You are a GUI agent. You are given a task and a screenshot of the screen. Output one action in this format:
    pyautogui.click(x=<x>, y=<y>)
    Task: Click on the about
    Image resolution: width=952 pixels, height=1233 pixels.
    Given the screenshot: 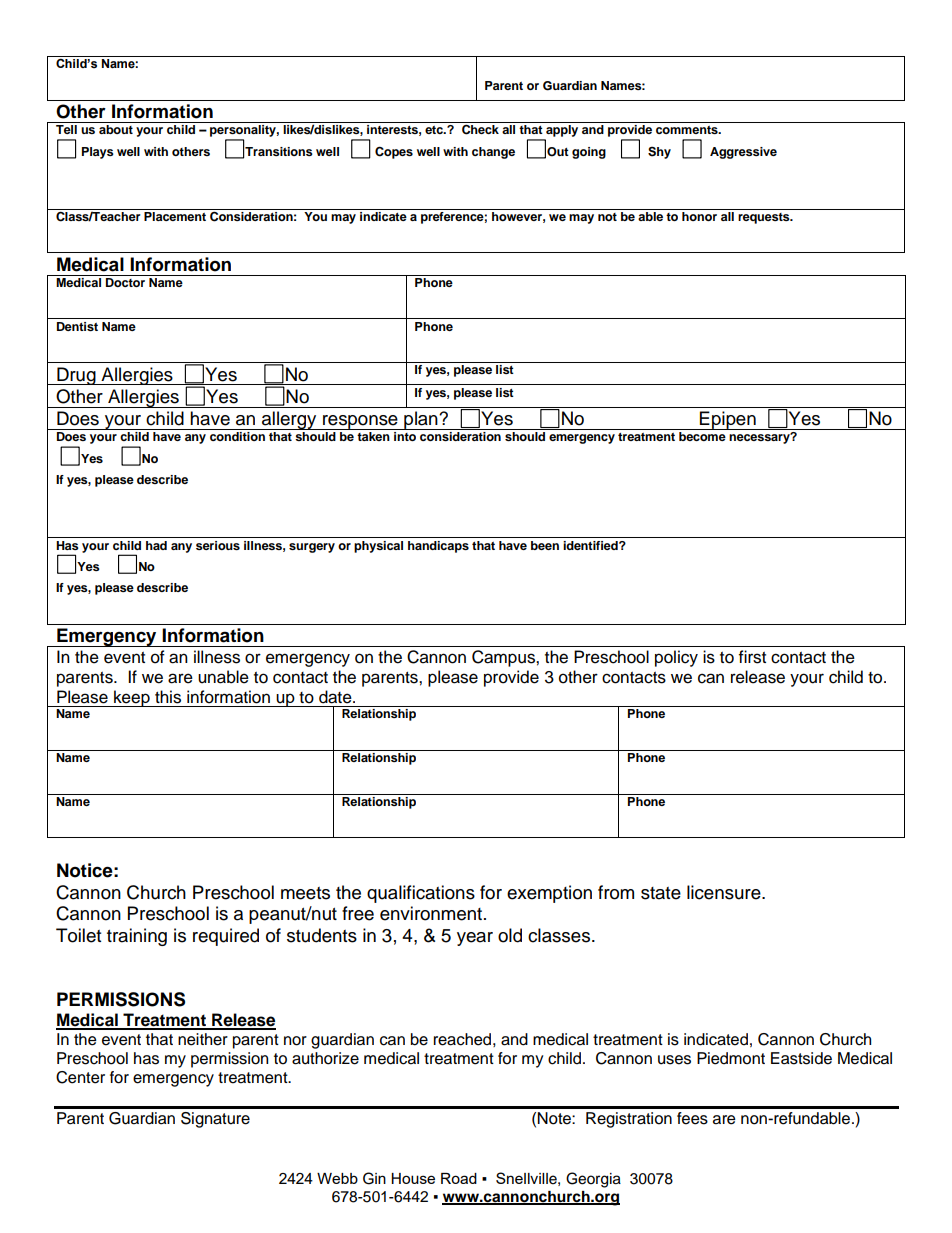 What is the action you would take?
    pyautogui.click(x=116, y=129)
